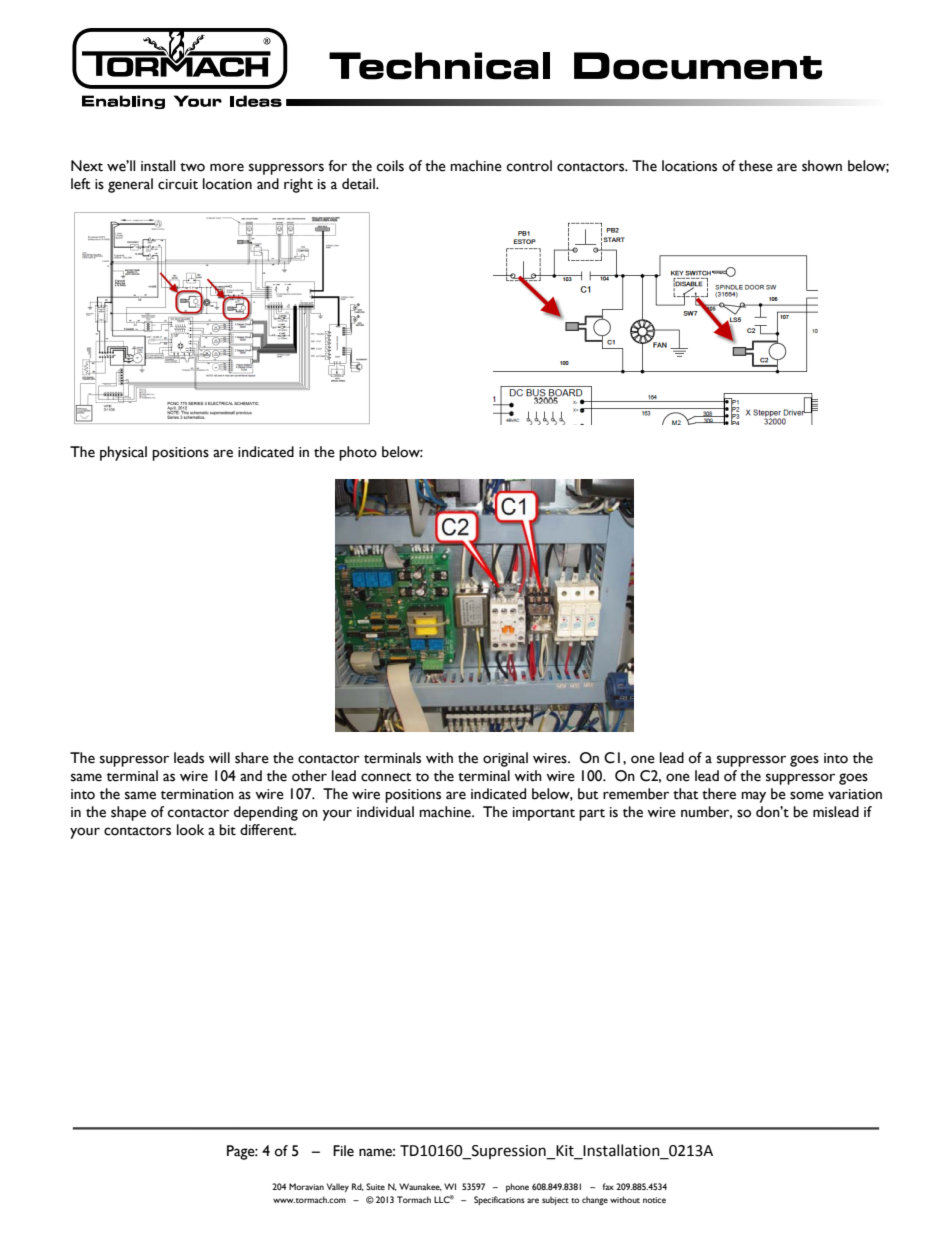  I want to click on these, so click(756, 166).
